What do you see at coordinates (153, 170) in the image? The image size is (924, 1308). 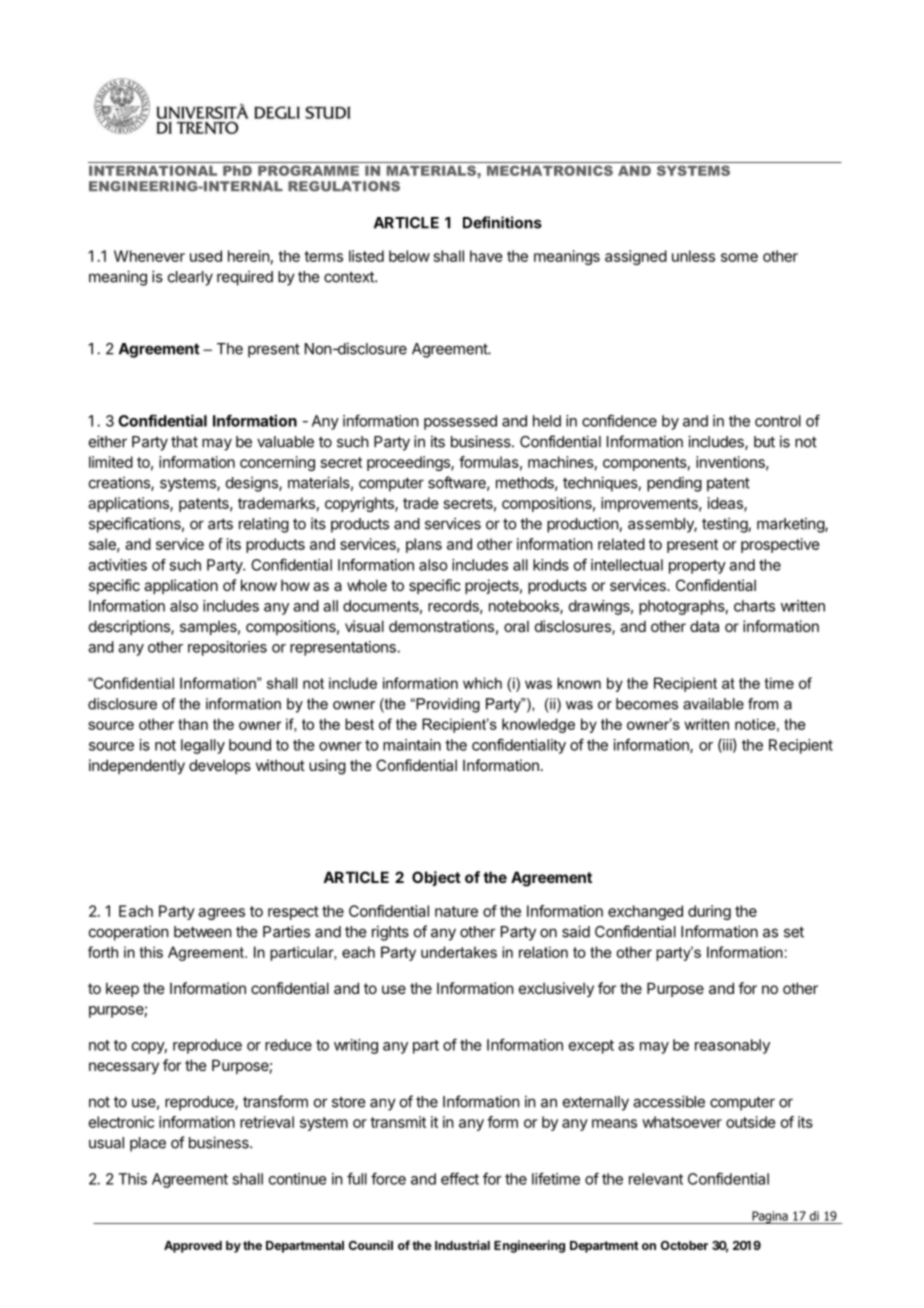 I see `INTERNATIONAL` at bounding box center [153, 170].
